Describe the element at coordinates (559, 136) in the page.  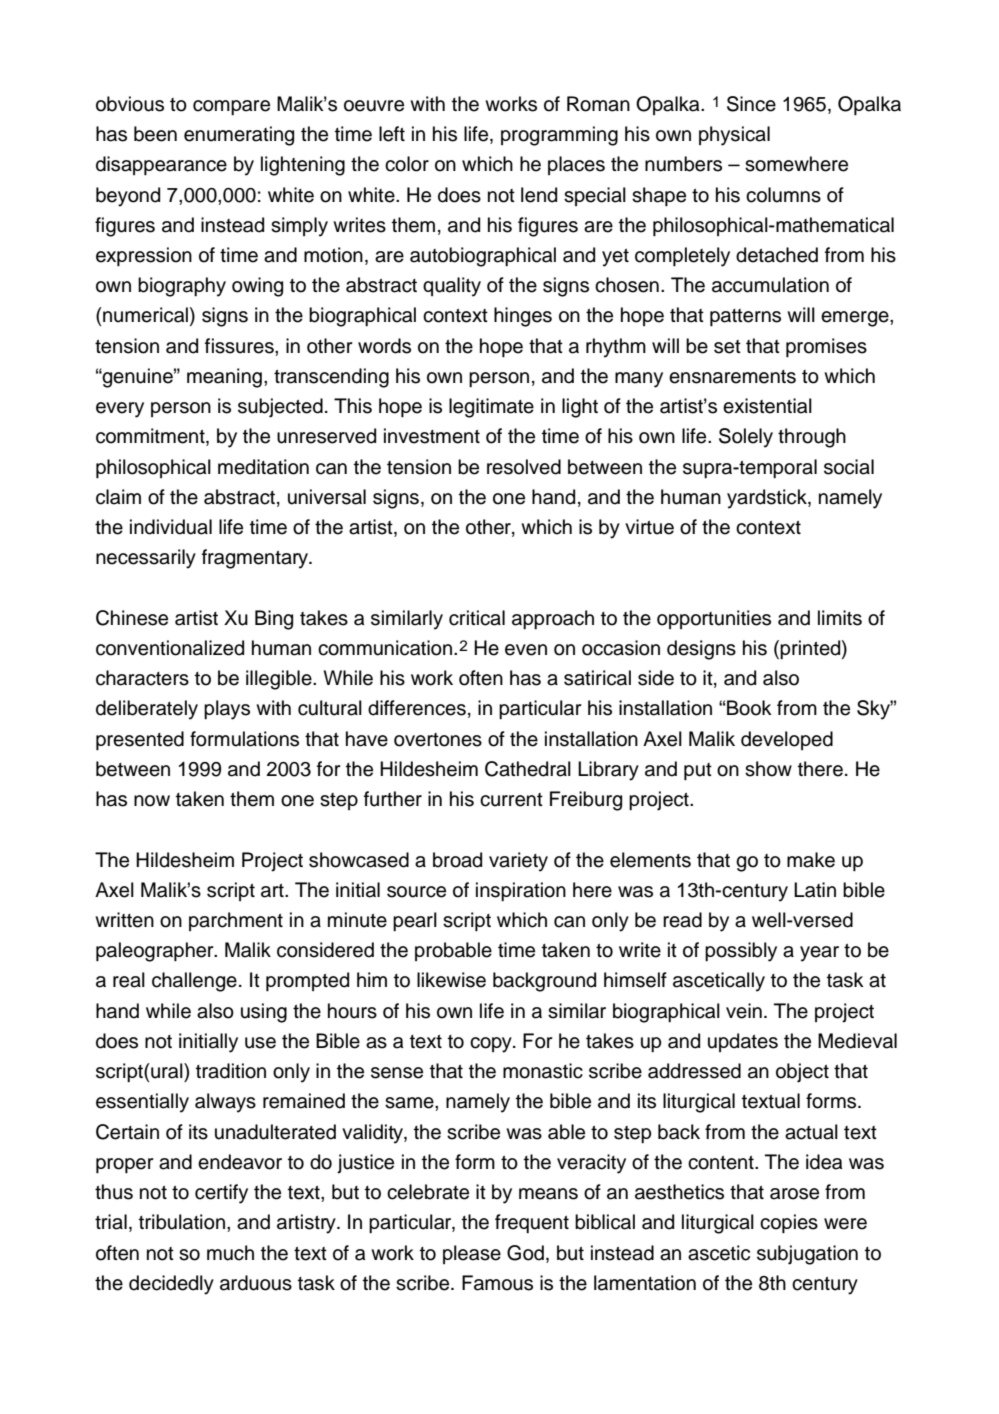
I see `programming` at that location.
